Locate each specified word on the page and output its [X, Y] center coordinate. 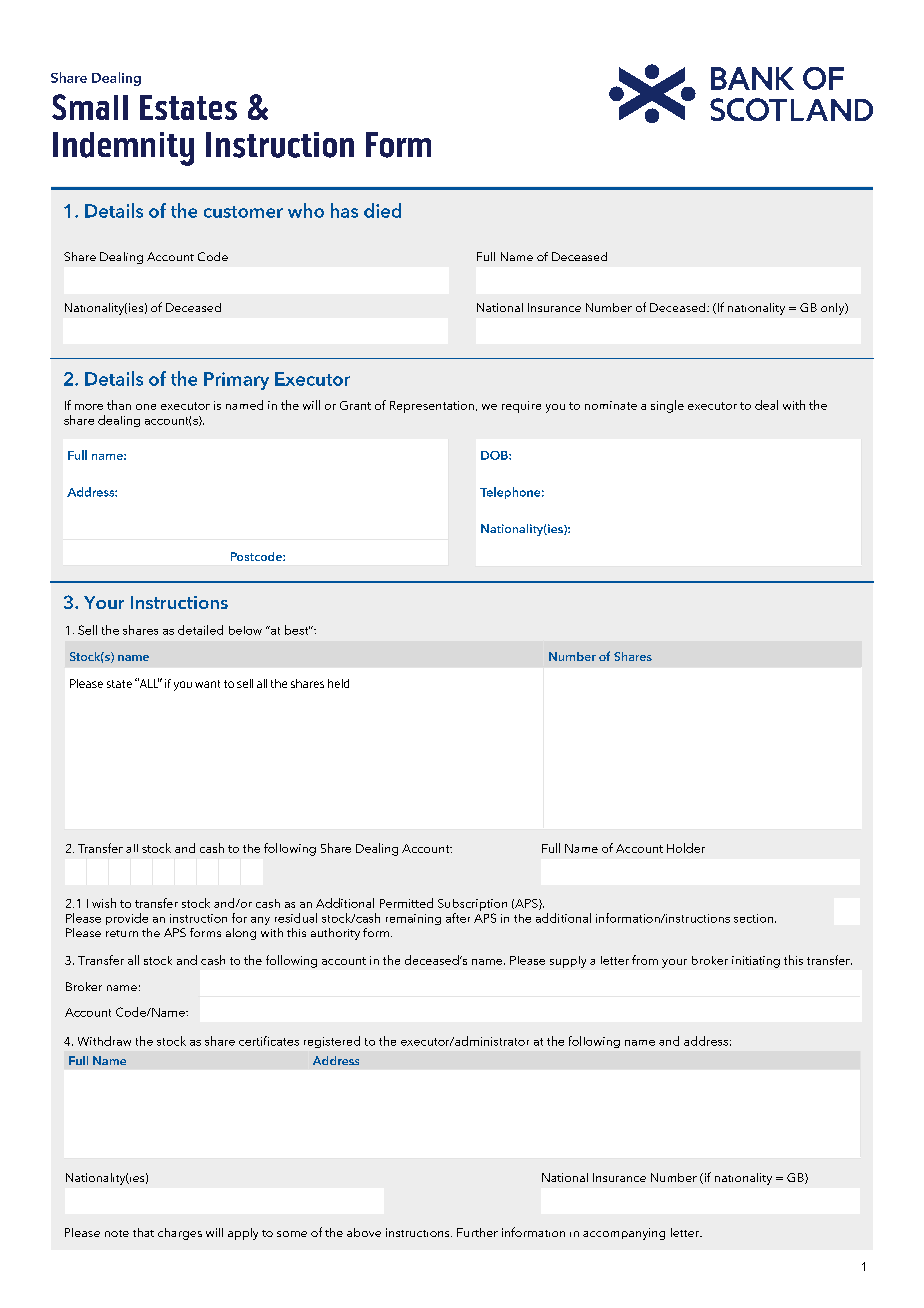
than [119, 405]
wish [104, 903]
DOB [495, 455]
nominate [611, 405]
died [382, 210]
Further [477, 1232]
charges [180, 1234]
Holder [686, 848]
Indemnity [123, 149]
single [667, 406]
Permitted [406, 903]
